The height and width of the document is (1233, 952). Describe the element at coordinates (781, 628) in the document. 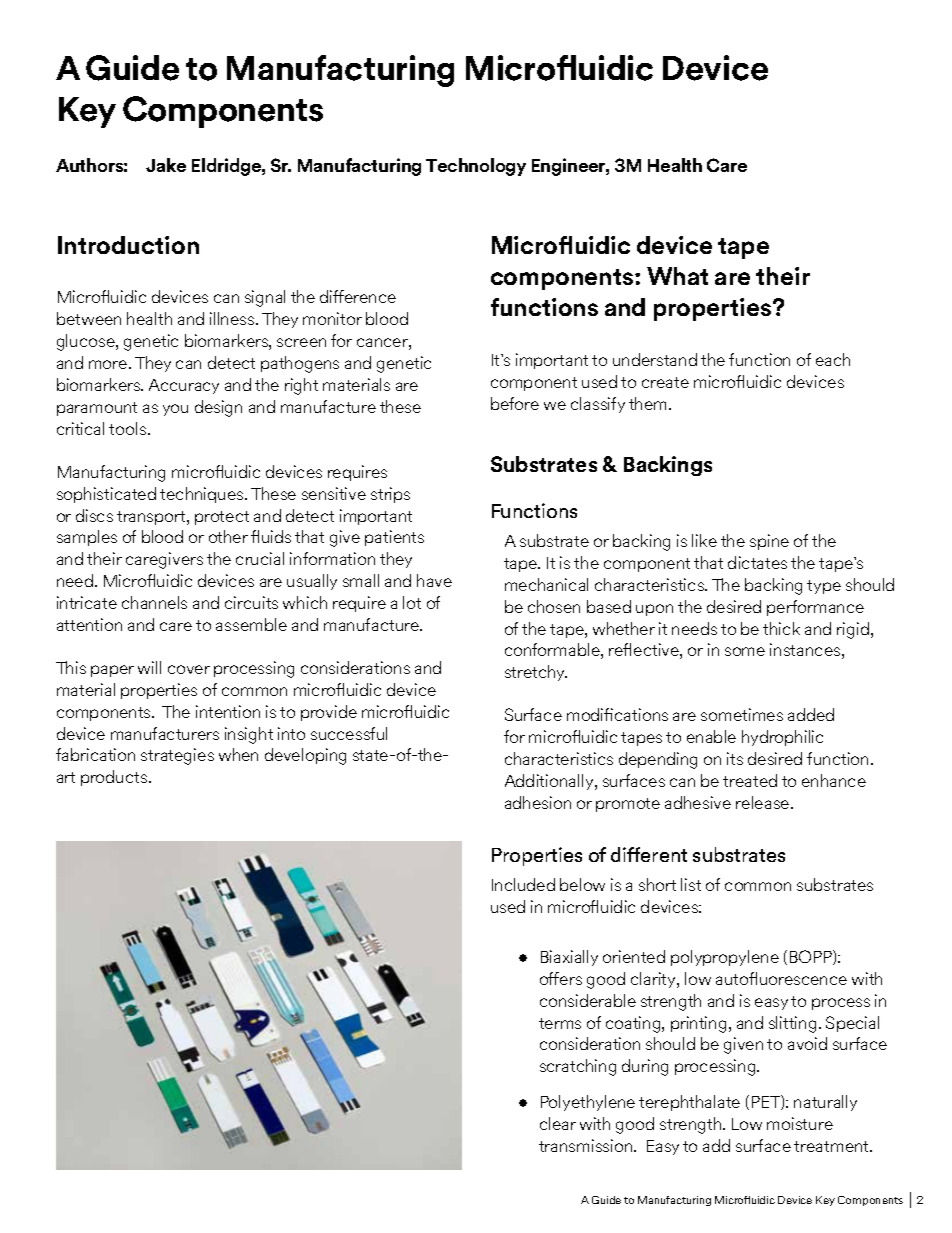

I see `thick` at that location.
